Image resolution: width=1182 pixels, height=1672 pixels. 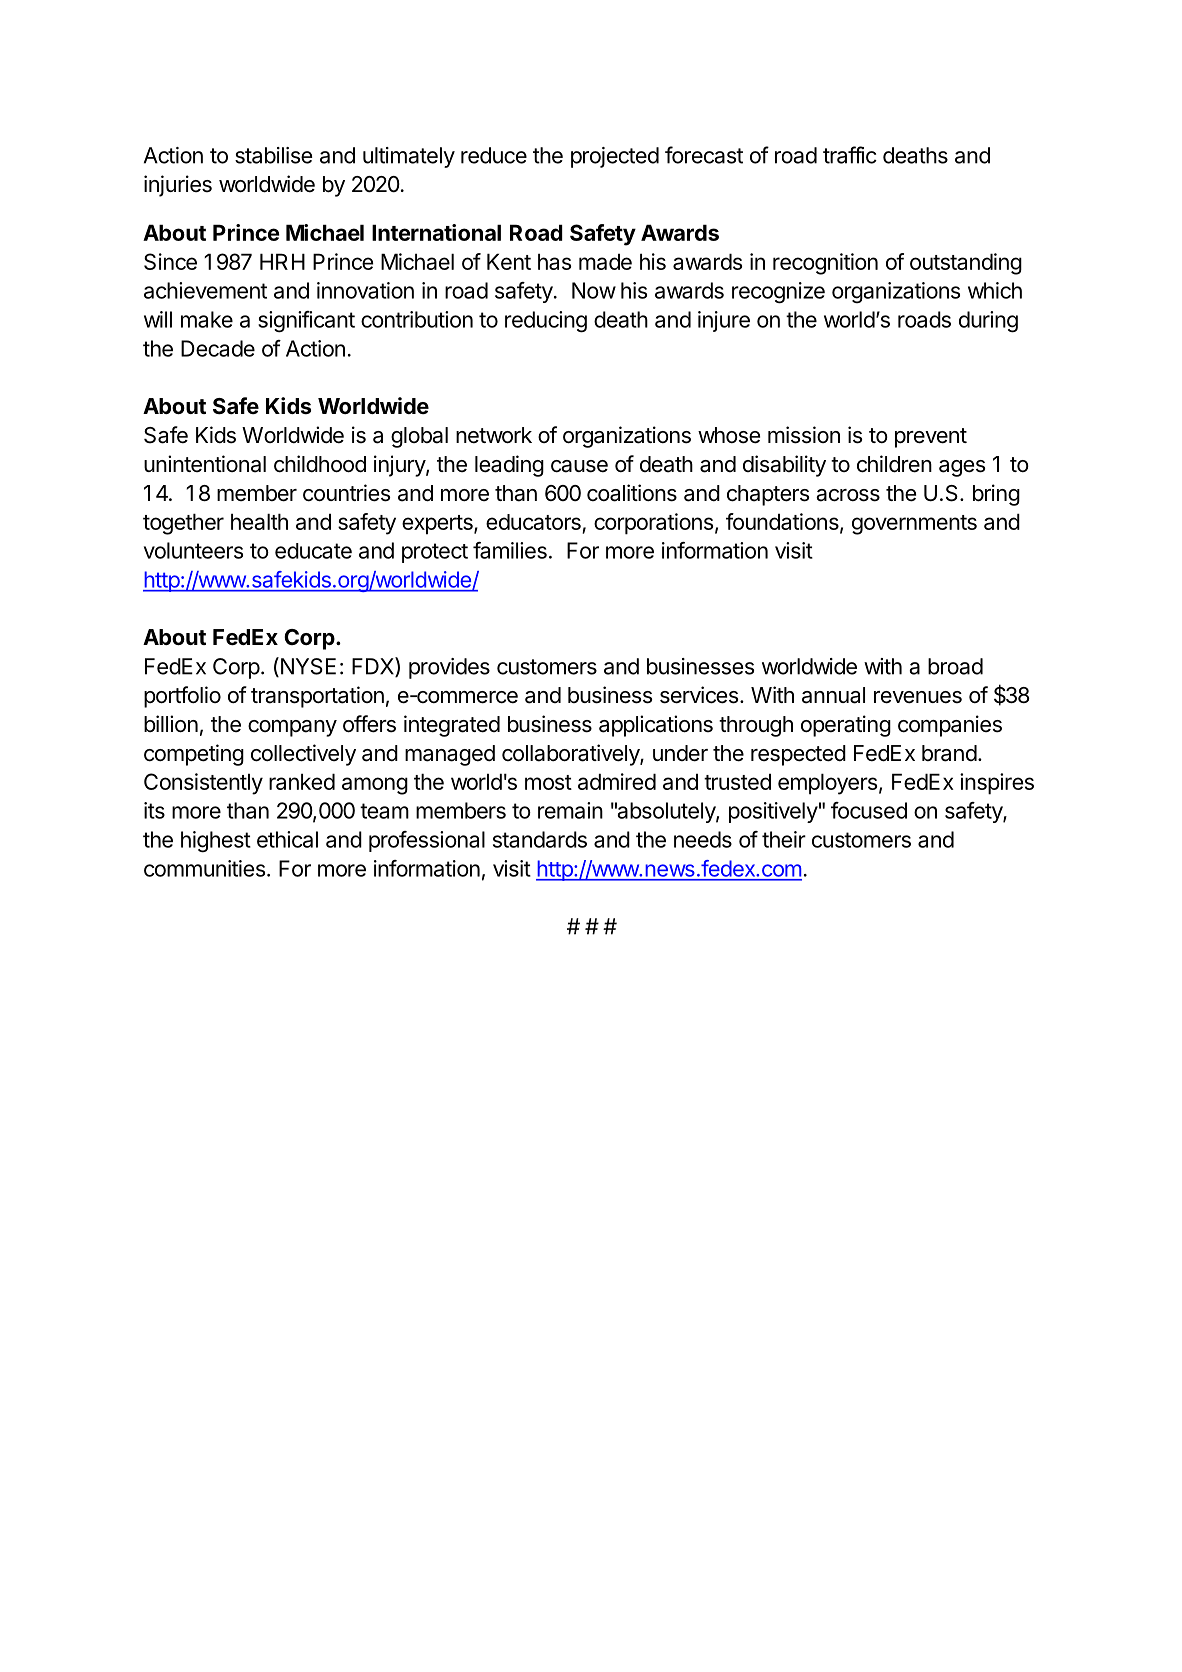 What do you see at coordinates (287, 839) in the screenshot?
I see `ethical` at bounding box center [287, 839].
